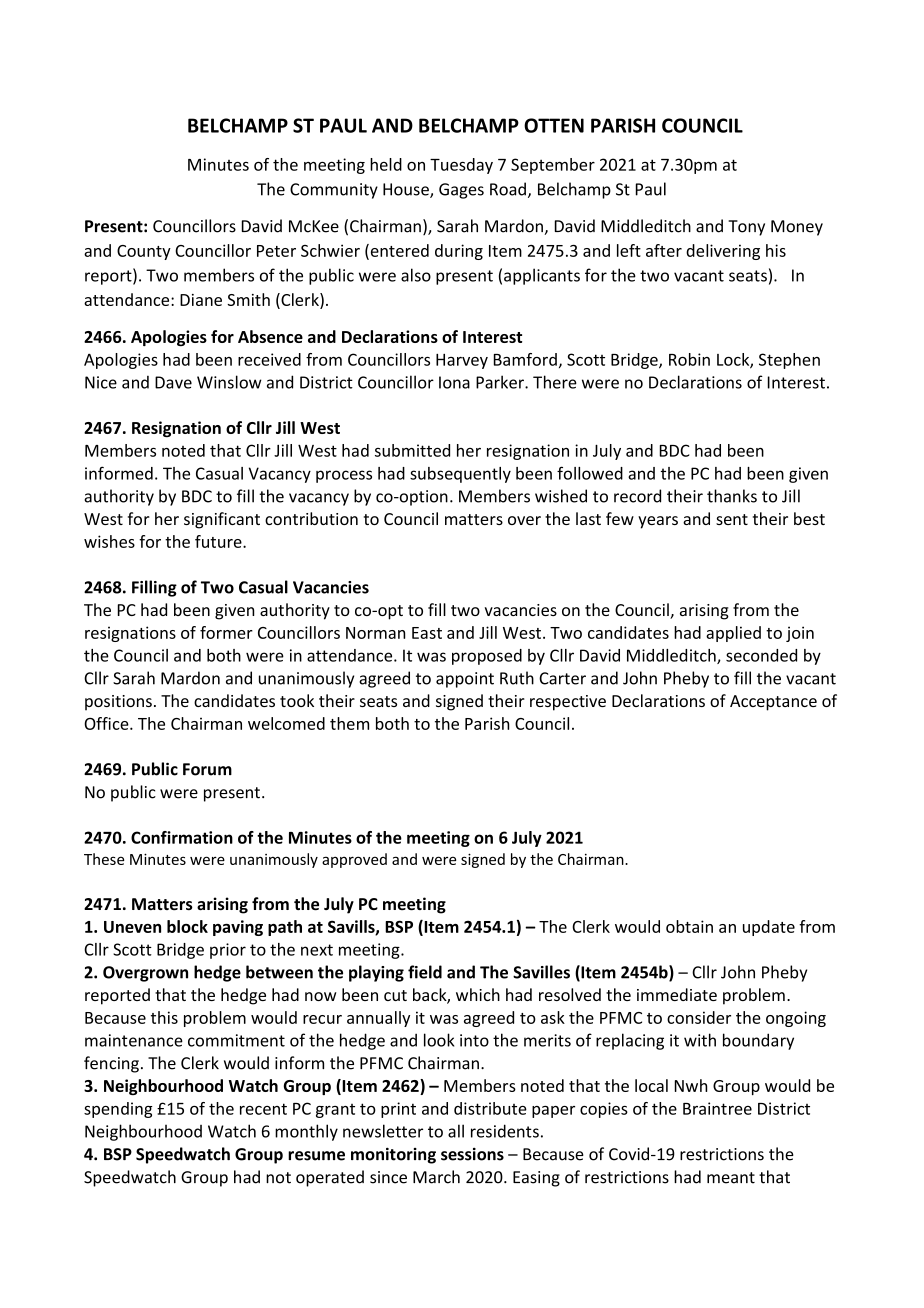 The height and width of the screenshot is (1308, 924). I want to click on significant, so click(222, 520).
